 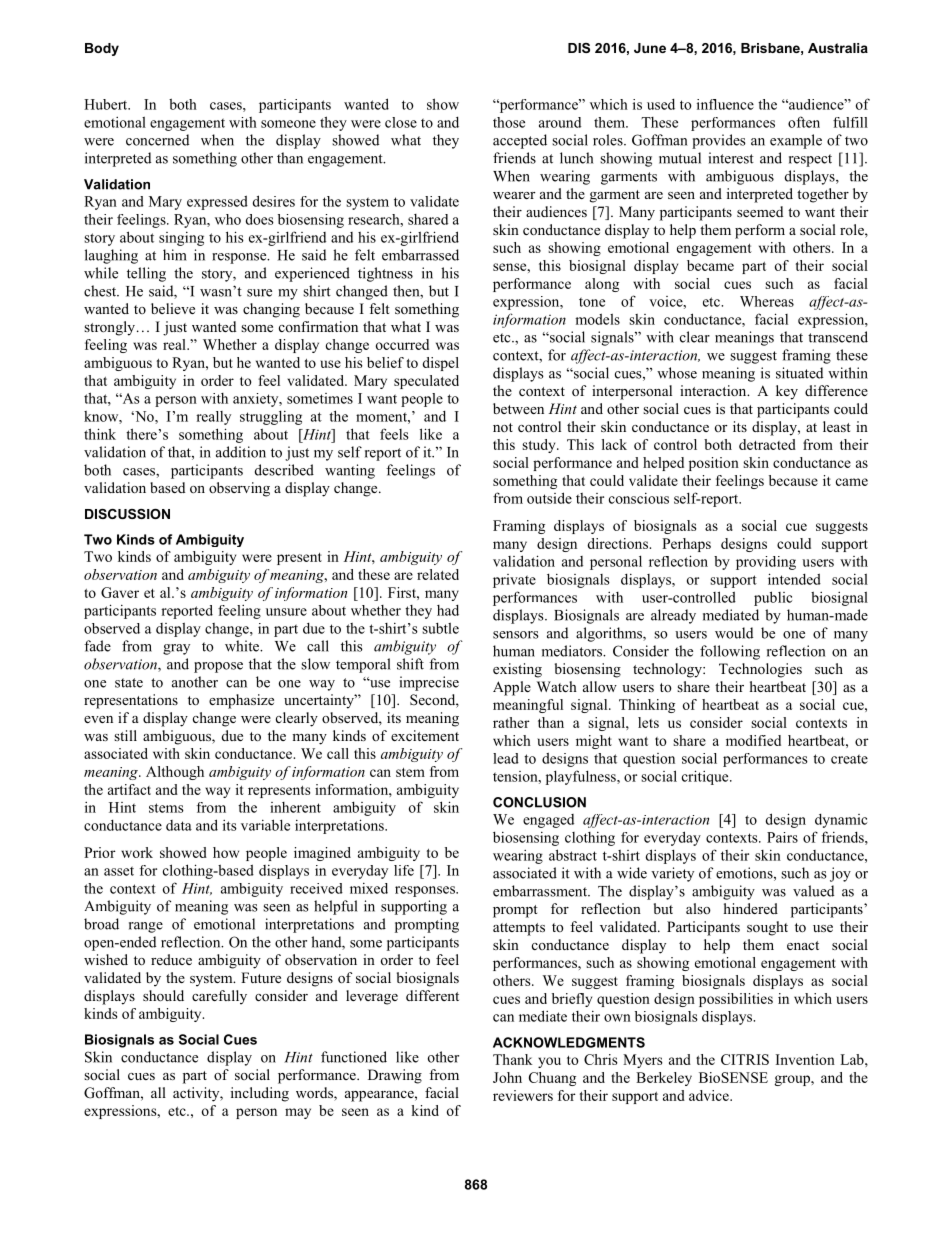 What do you see at coordinates (241, 452) in the screenshot?
I see `addition` at bounding box center [241, 452].
